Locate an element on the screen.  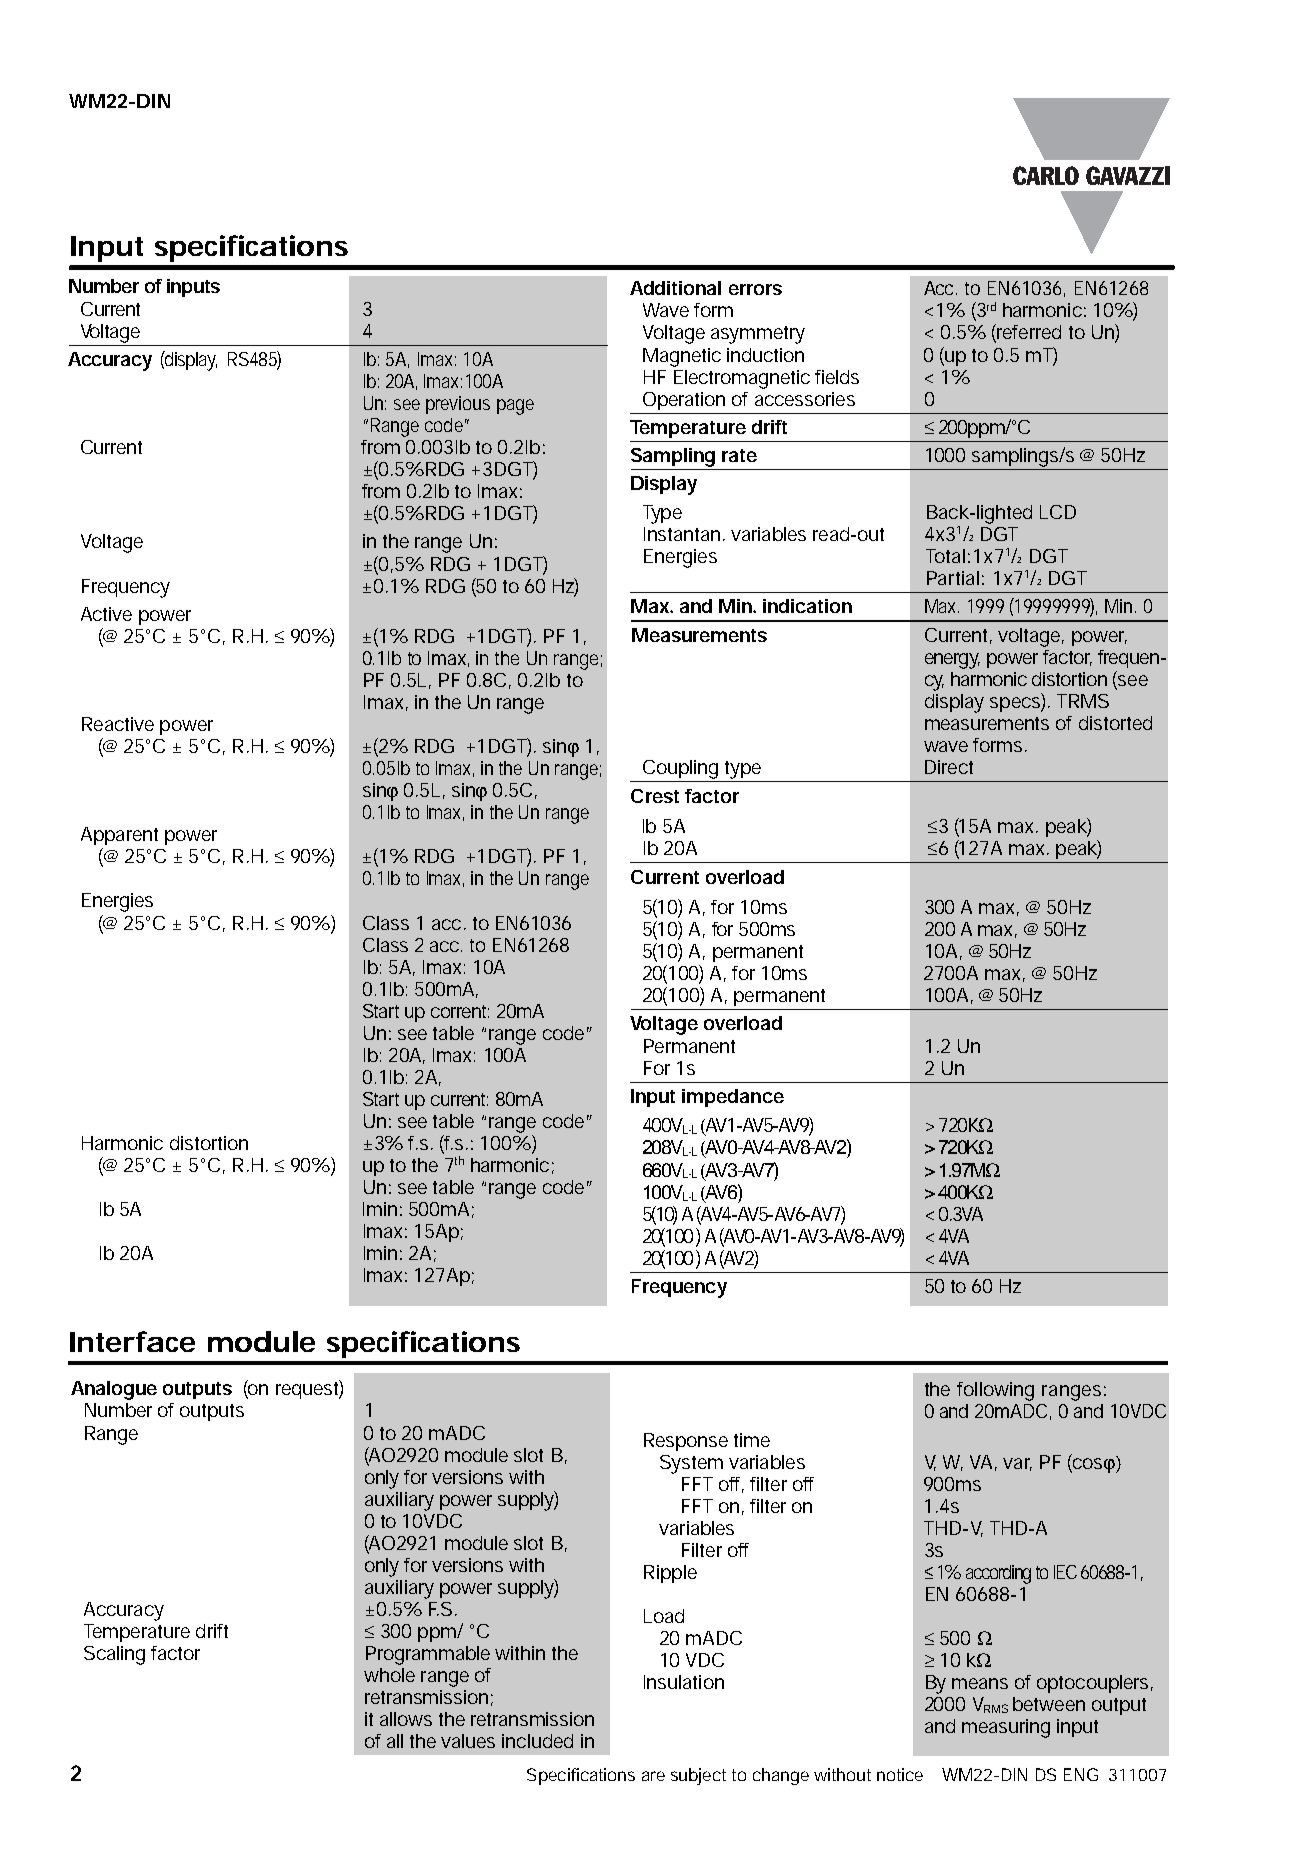
Apparent is located at coordinates (119, 836).
